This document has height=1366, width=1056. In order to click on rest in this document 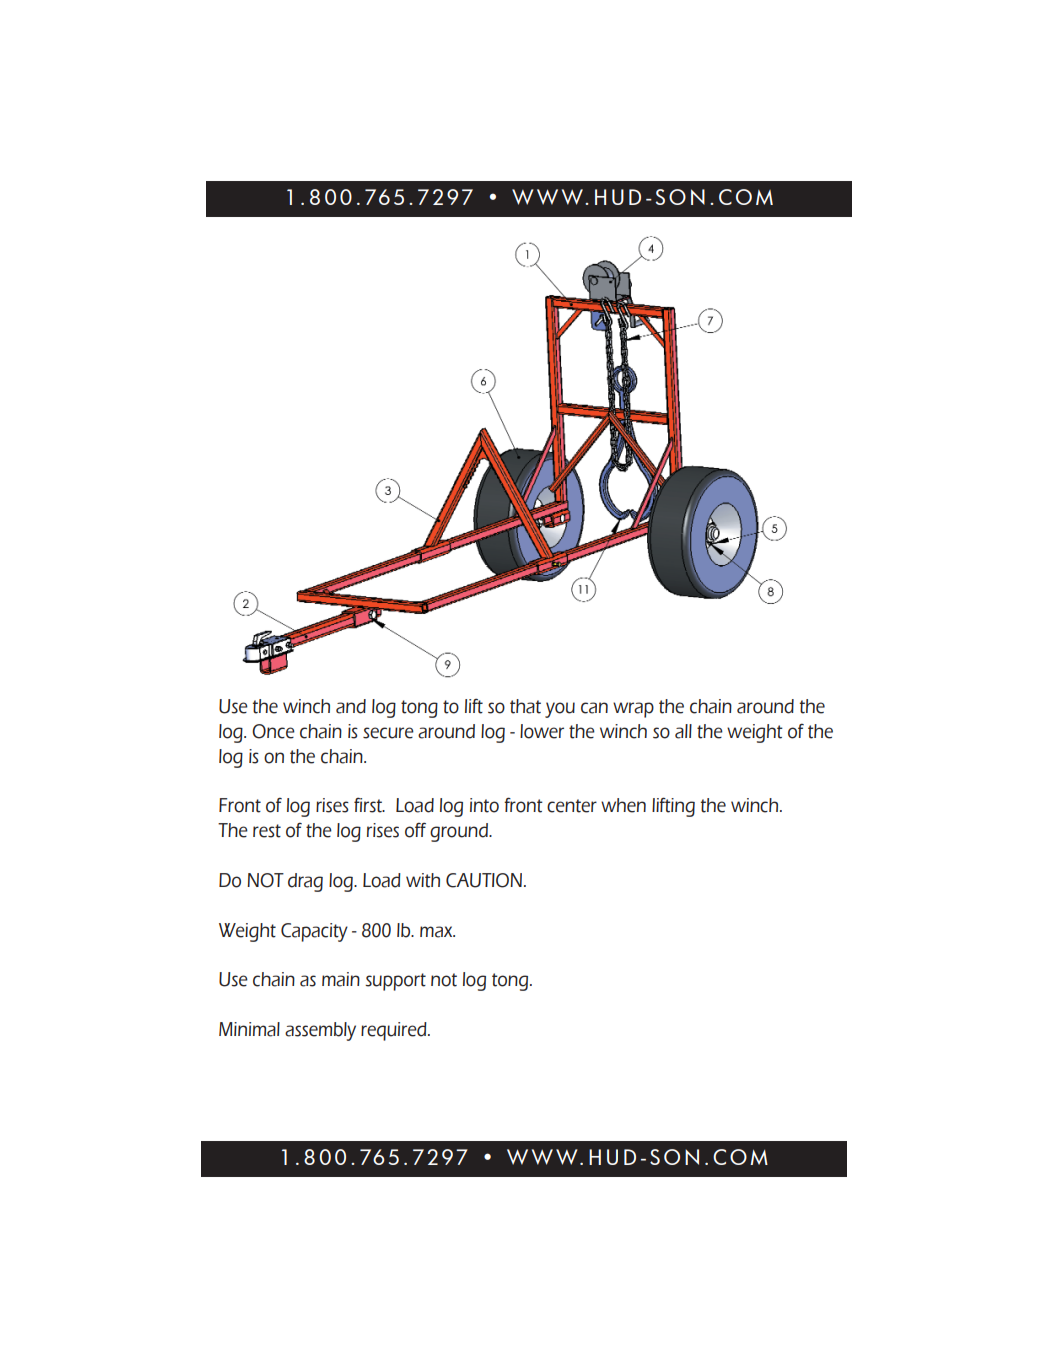, I will do `click(267, 831)`.
